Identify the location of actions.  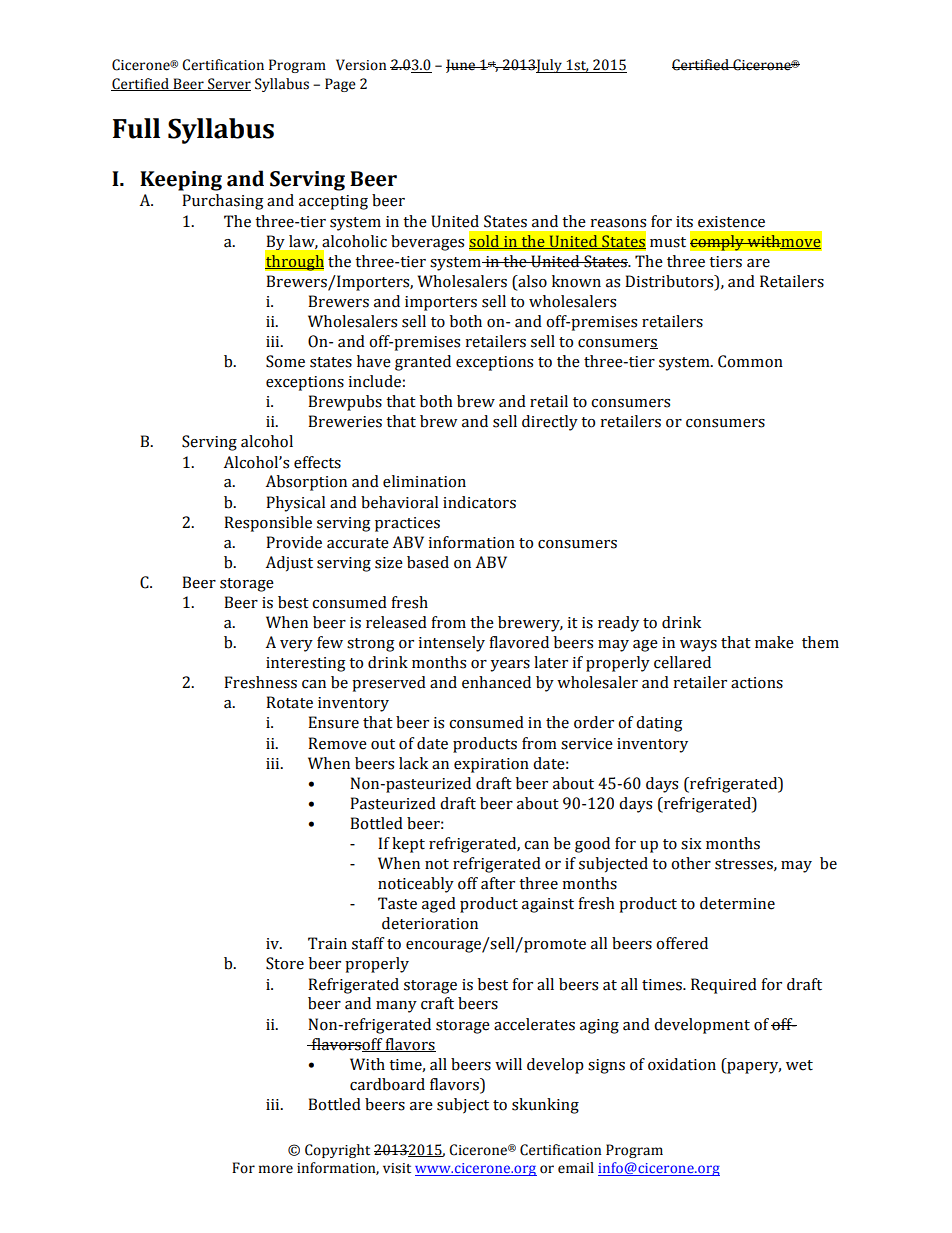
(757, 683).
